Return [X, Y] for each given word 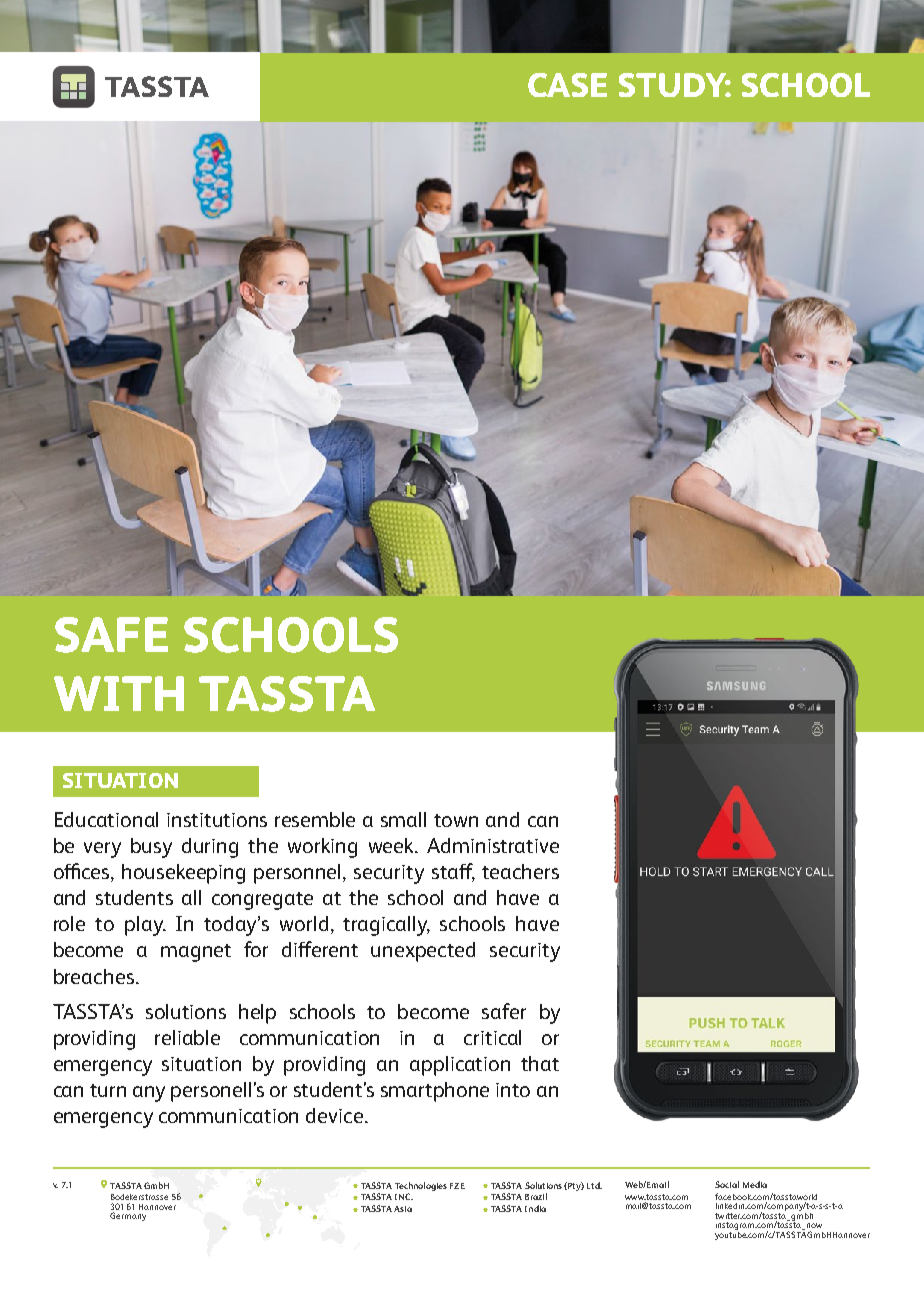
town [456, 820]
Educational [106, 819]
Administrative [493, 845]
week [393, 845]
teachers [520, 871]
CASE [567, 85]
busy [151, 848]
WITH [119, 693]
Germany [128, 1216]
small [403, 819]
